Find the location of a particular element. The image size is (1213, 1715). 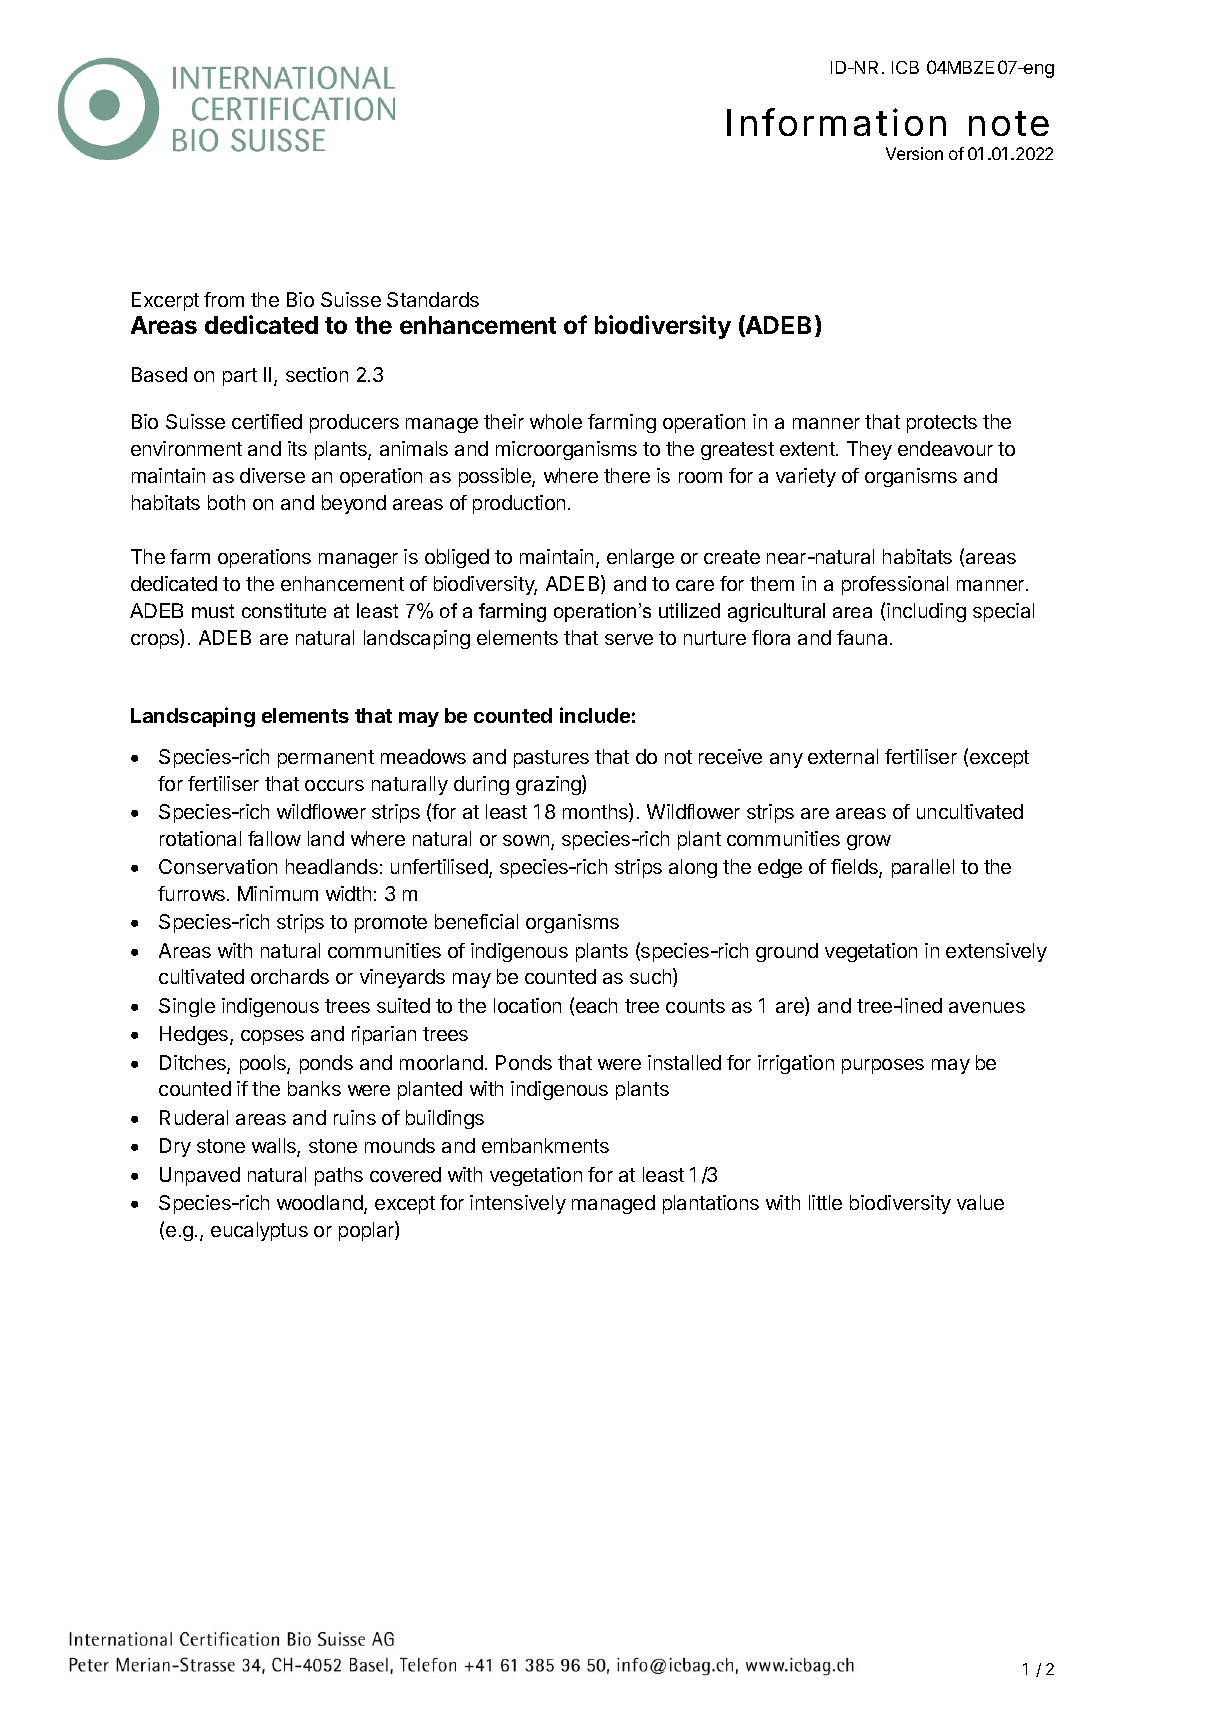

constitute is located at coordinates (284, 610).
